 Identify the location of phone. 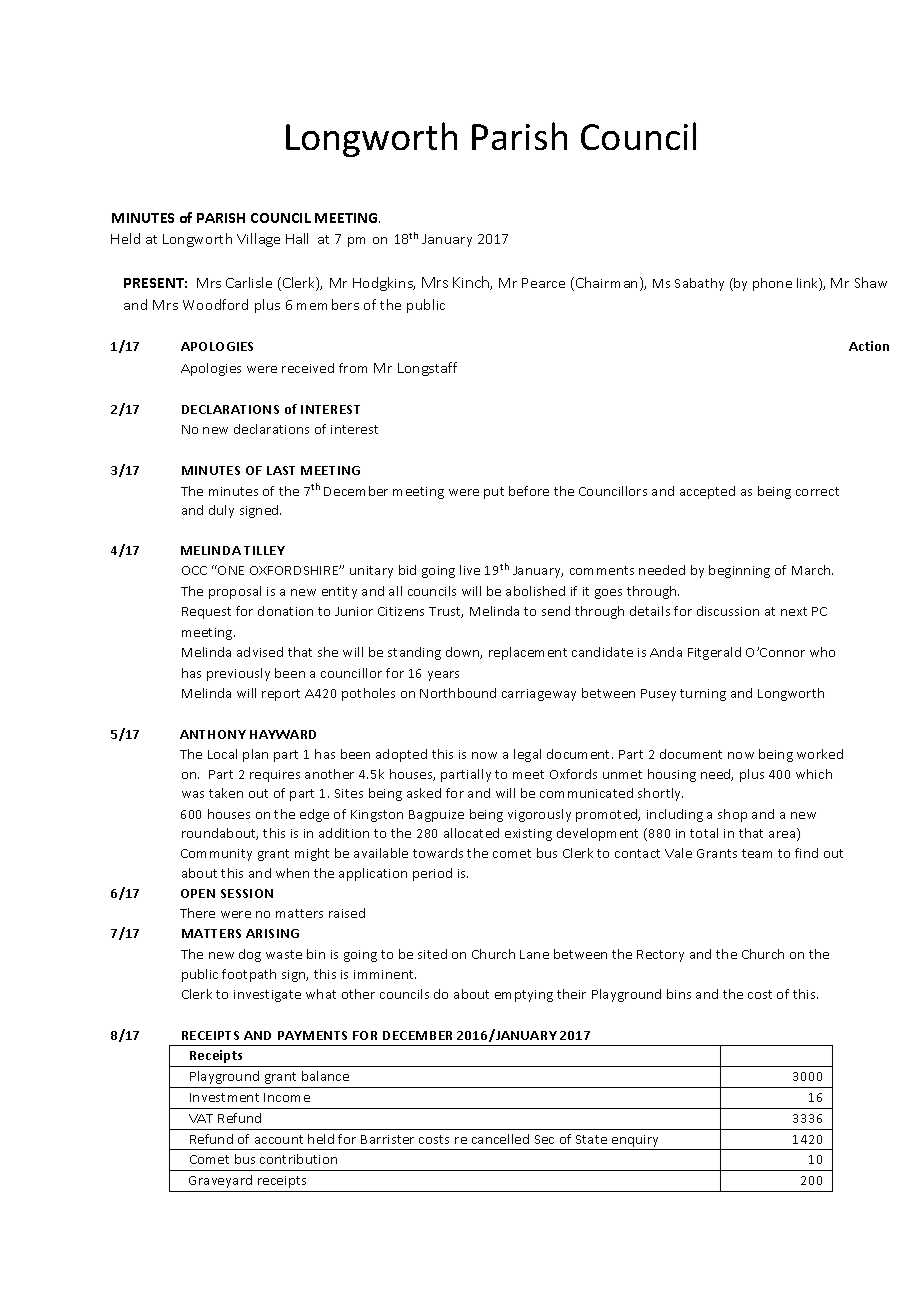
(772, 284).
